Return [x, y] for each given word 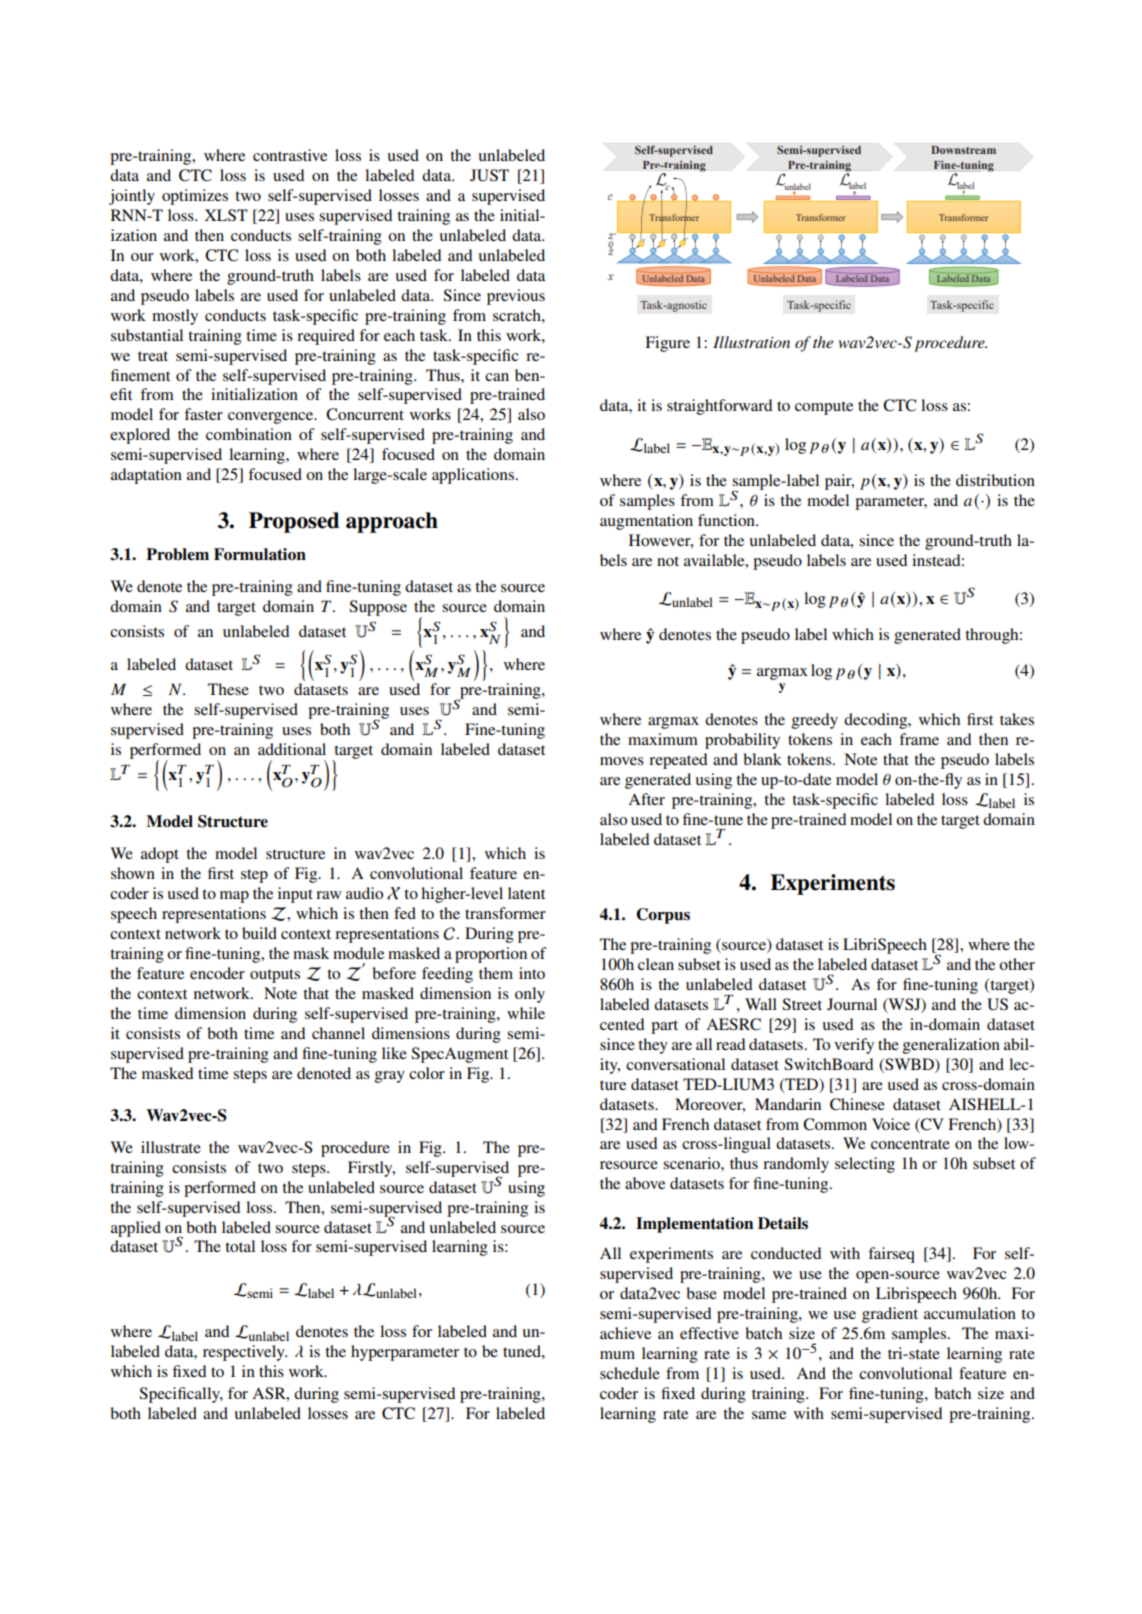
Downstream [964, 150]
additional [292, 749]
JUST [489, 175]
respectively [245, 1353]
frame [919, 739]
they [653, 1046]
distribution [995, 480]
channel [338, 1033]
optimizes [195, 197]
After [646, 799]
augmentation [646, 522]
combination [249, 434]
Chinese [857, 1104]
